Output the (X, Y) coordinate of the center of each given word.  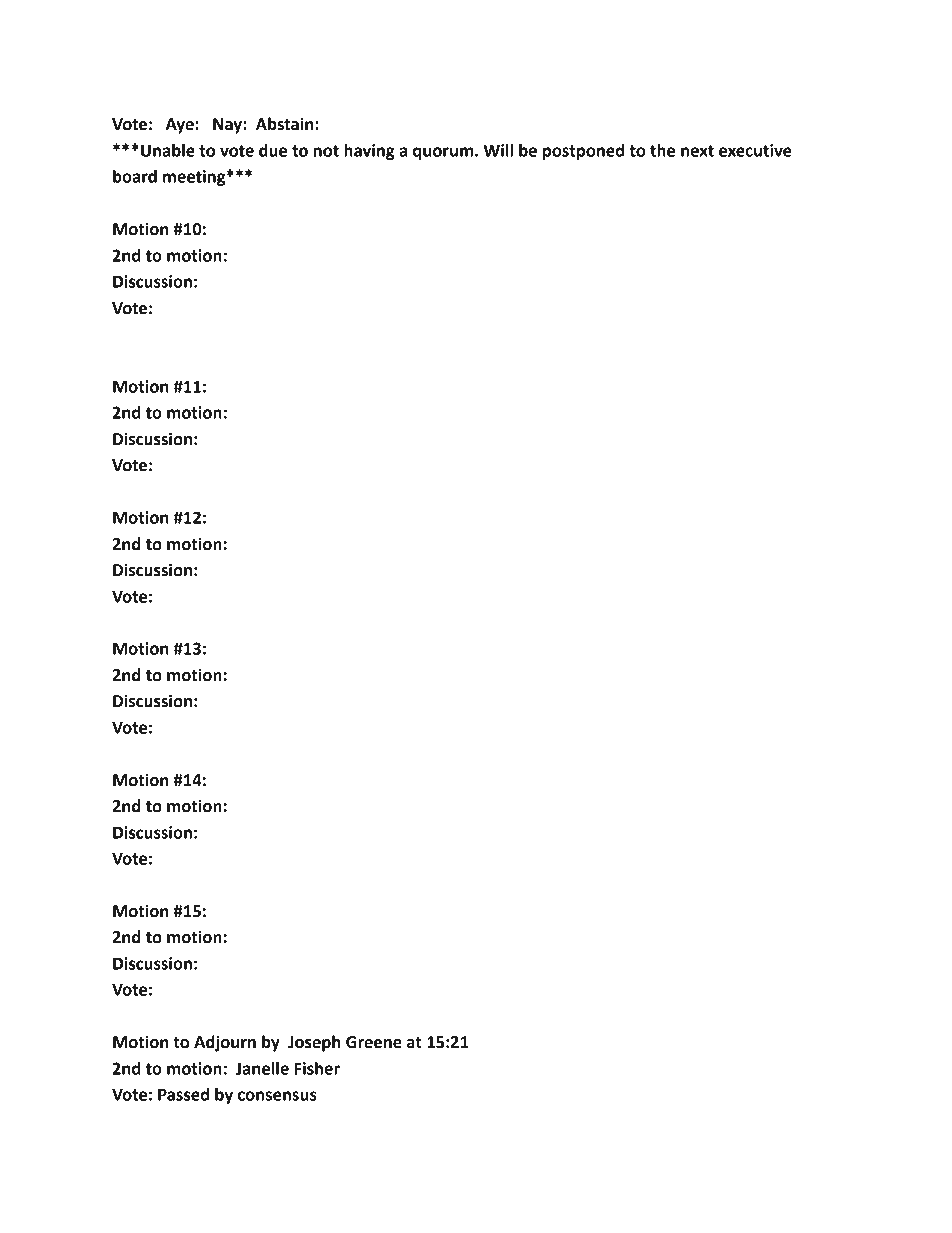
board (135, 176)
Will (498, 150)
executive (755, 150)
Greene (374, 1042)
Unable (168, 150)
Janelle (262, 1068)
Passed (183, 1094)
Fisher (317, 1068)
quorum (444, 153)
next (697, 151)
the (662, 150)
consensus (277, 1096)
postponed (583, 152)
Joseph (314, 1043)
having (369, 152)
